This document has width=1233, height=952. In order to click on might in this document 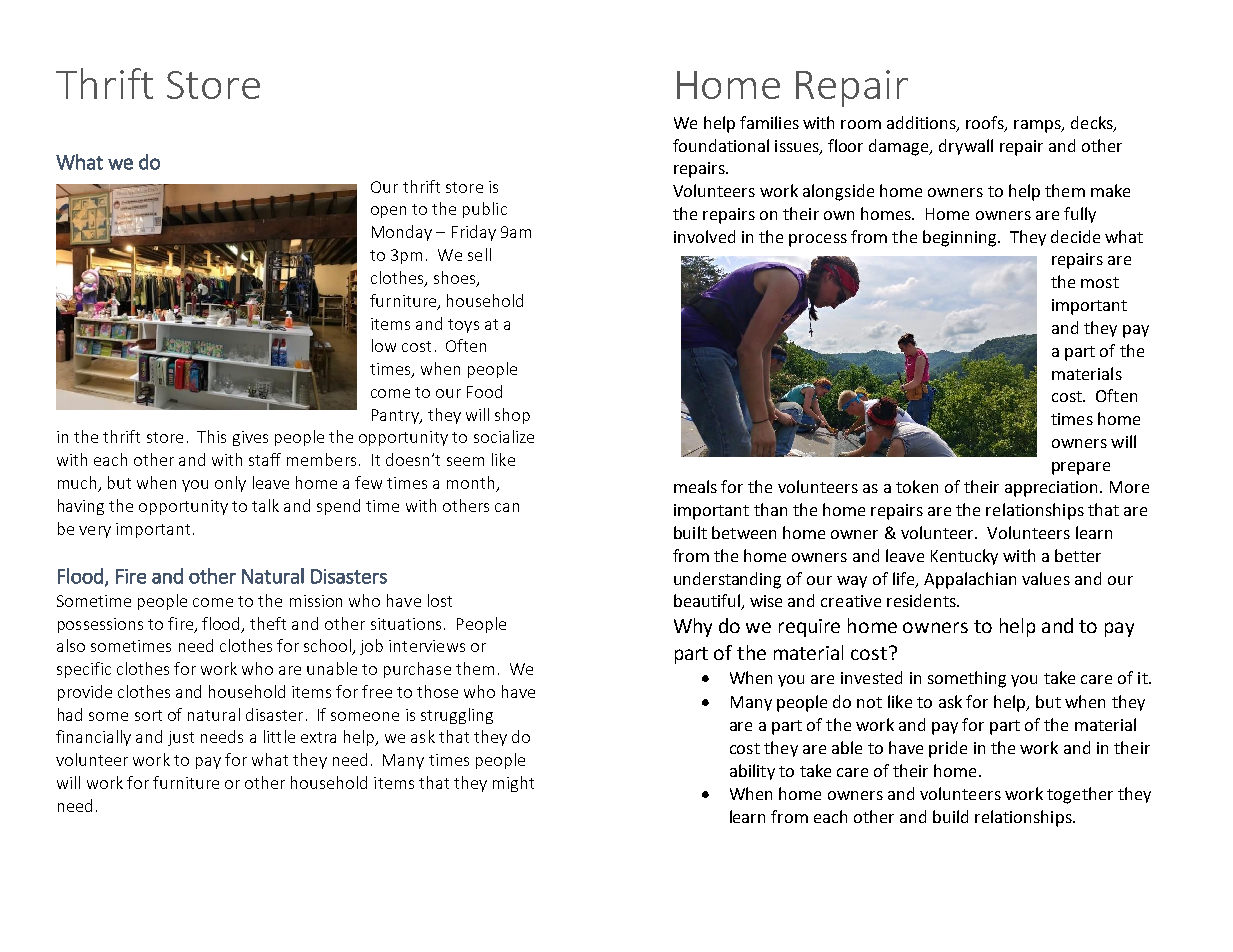, I will do `click(513, 784)`.
